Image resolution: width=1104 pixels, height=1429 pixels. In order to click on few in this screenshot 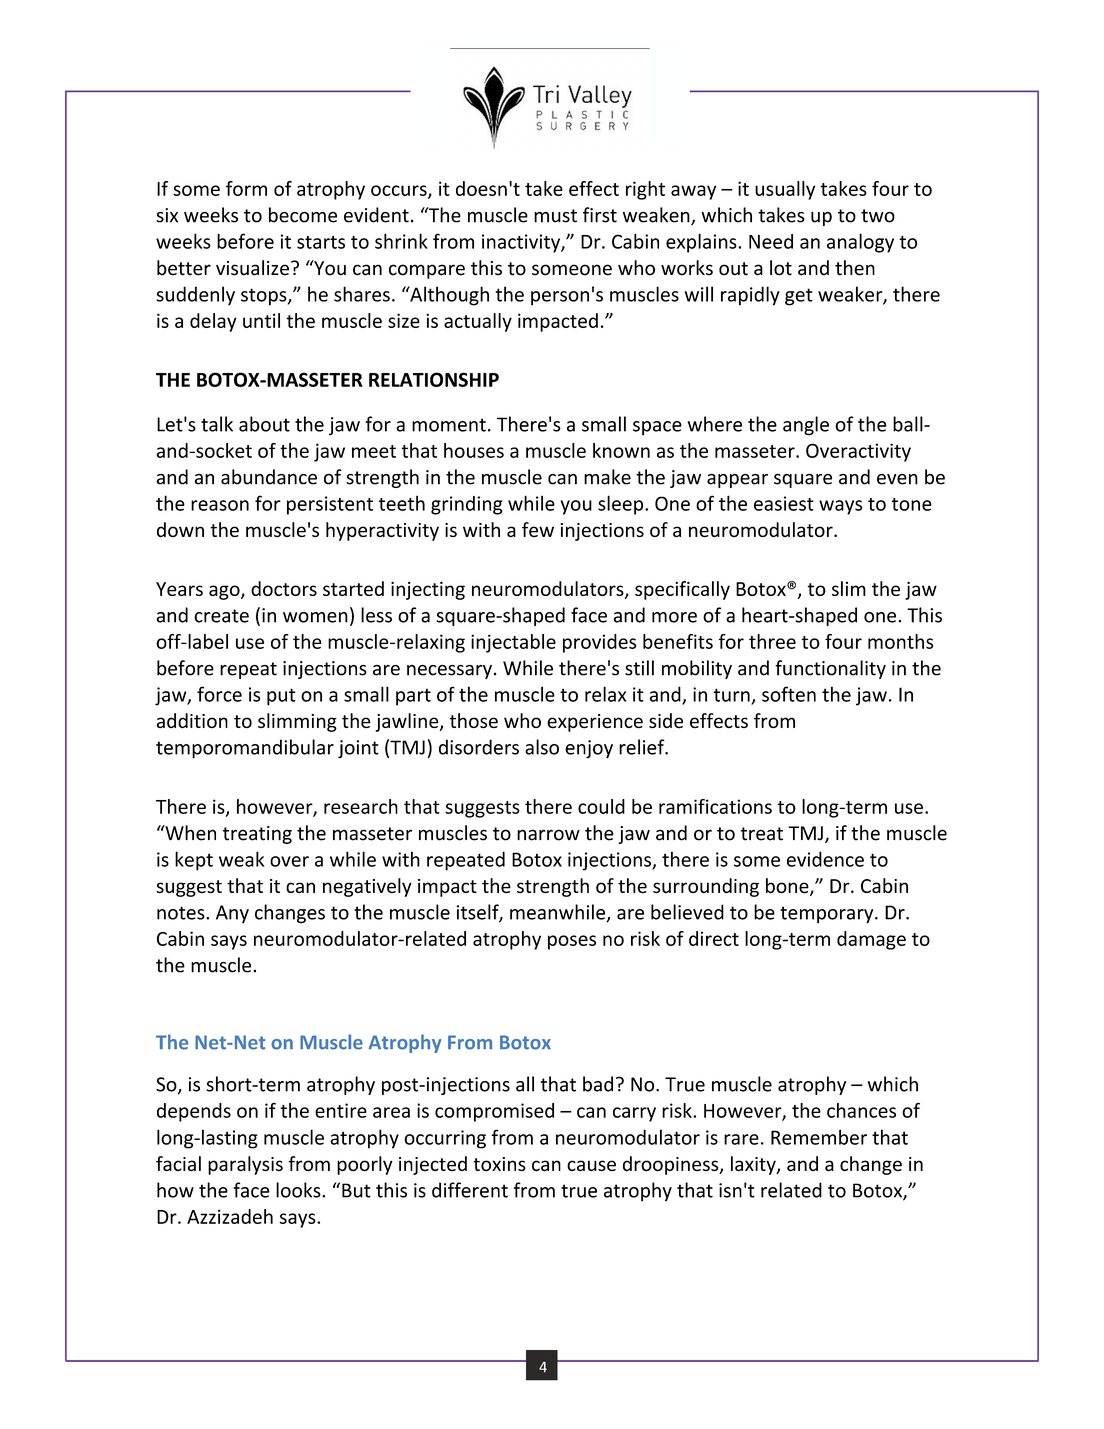, I will do `click(538, 530)`.
